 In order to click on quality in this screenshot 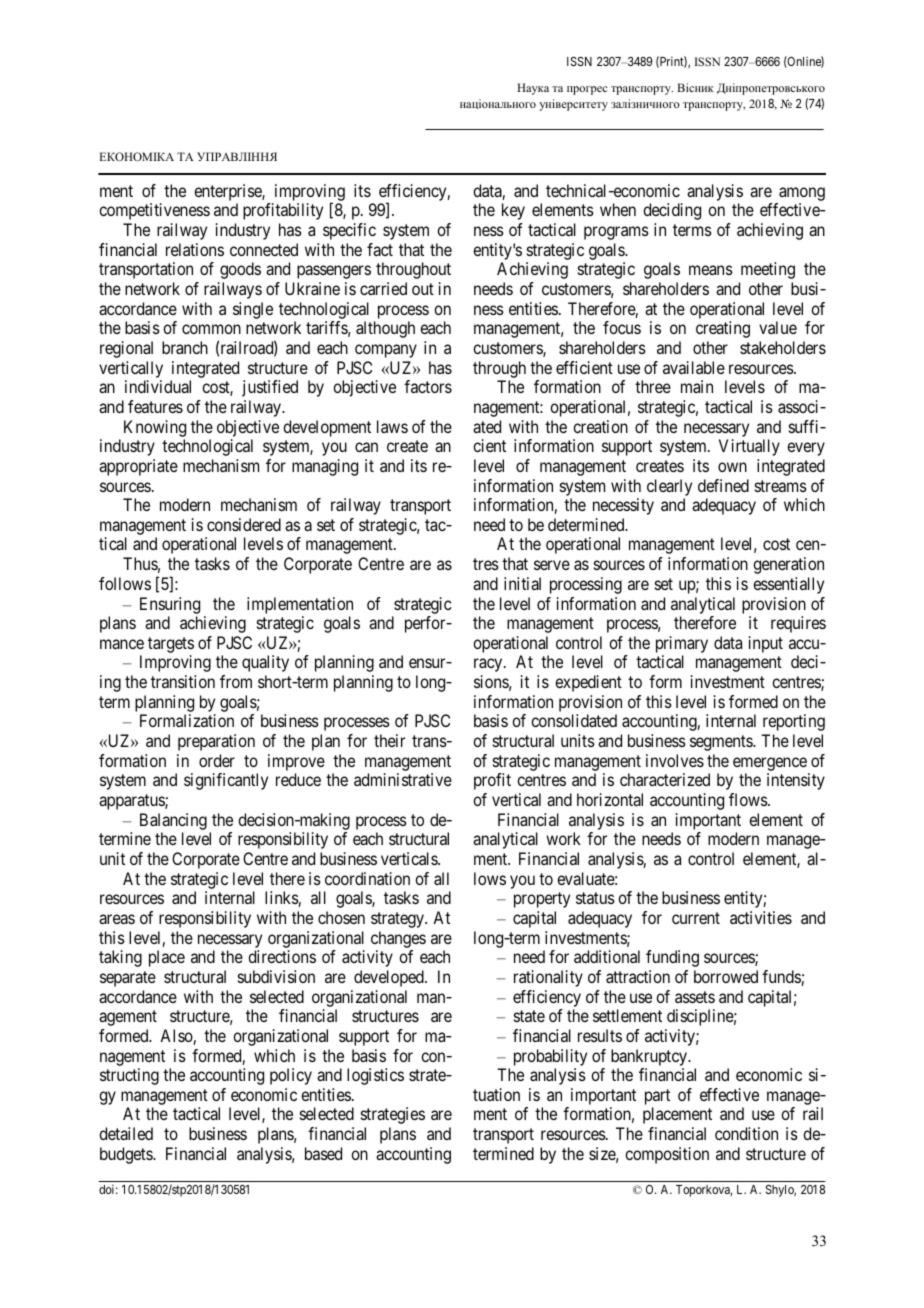, I will do `click(265, 663)`.
